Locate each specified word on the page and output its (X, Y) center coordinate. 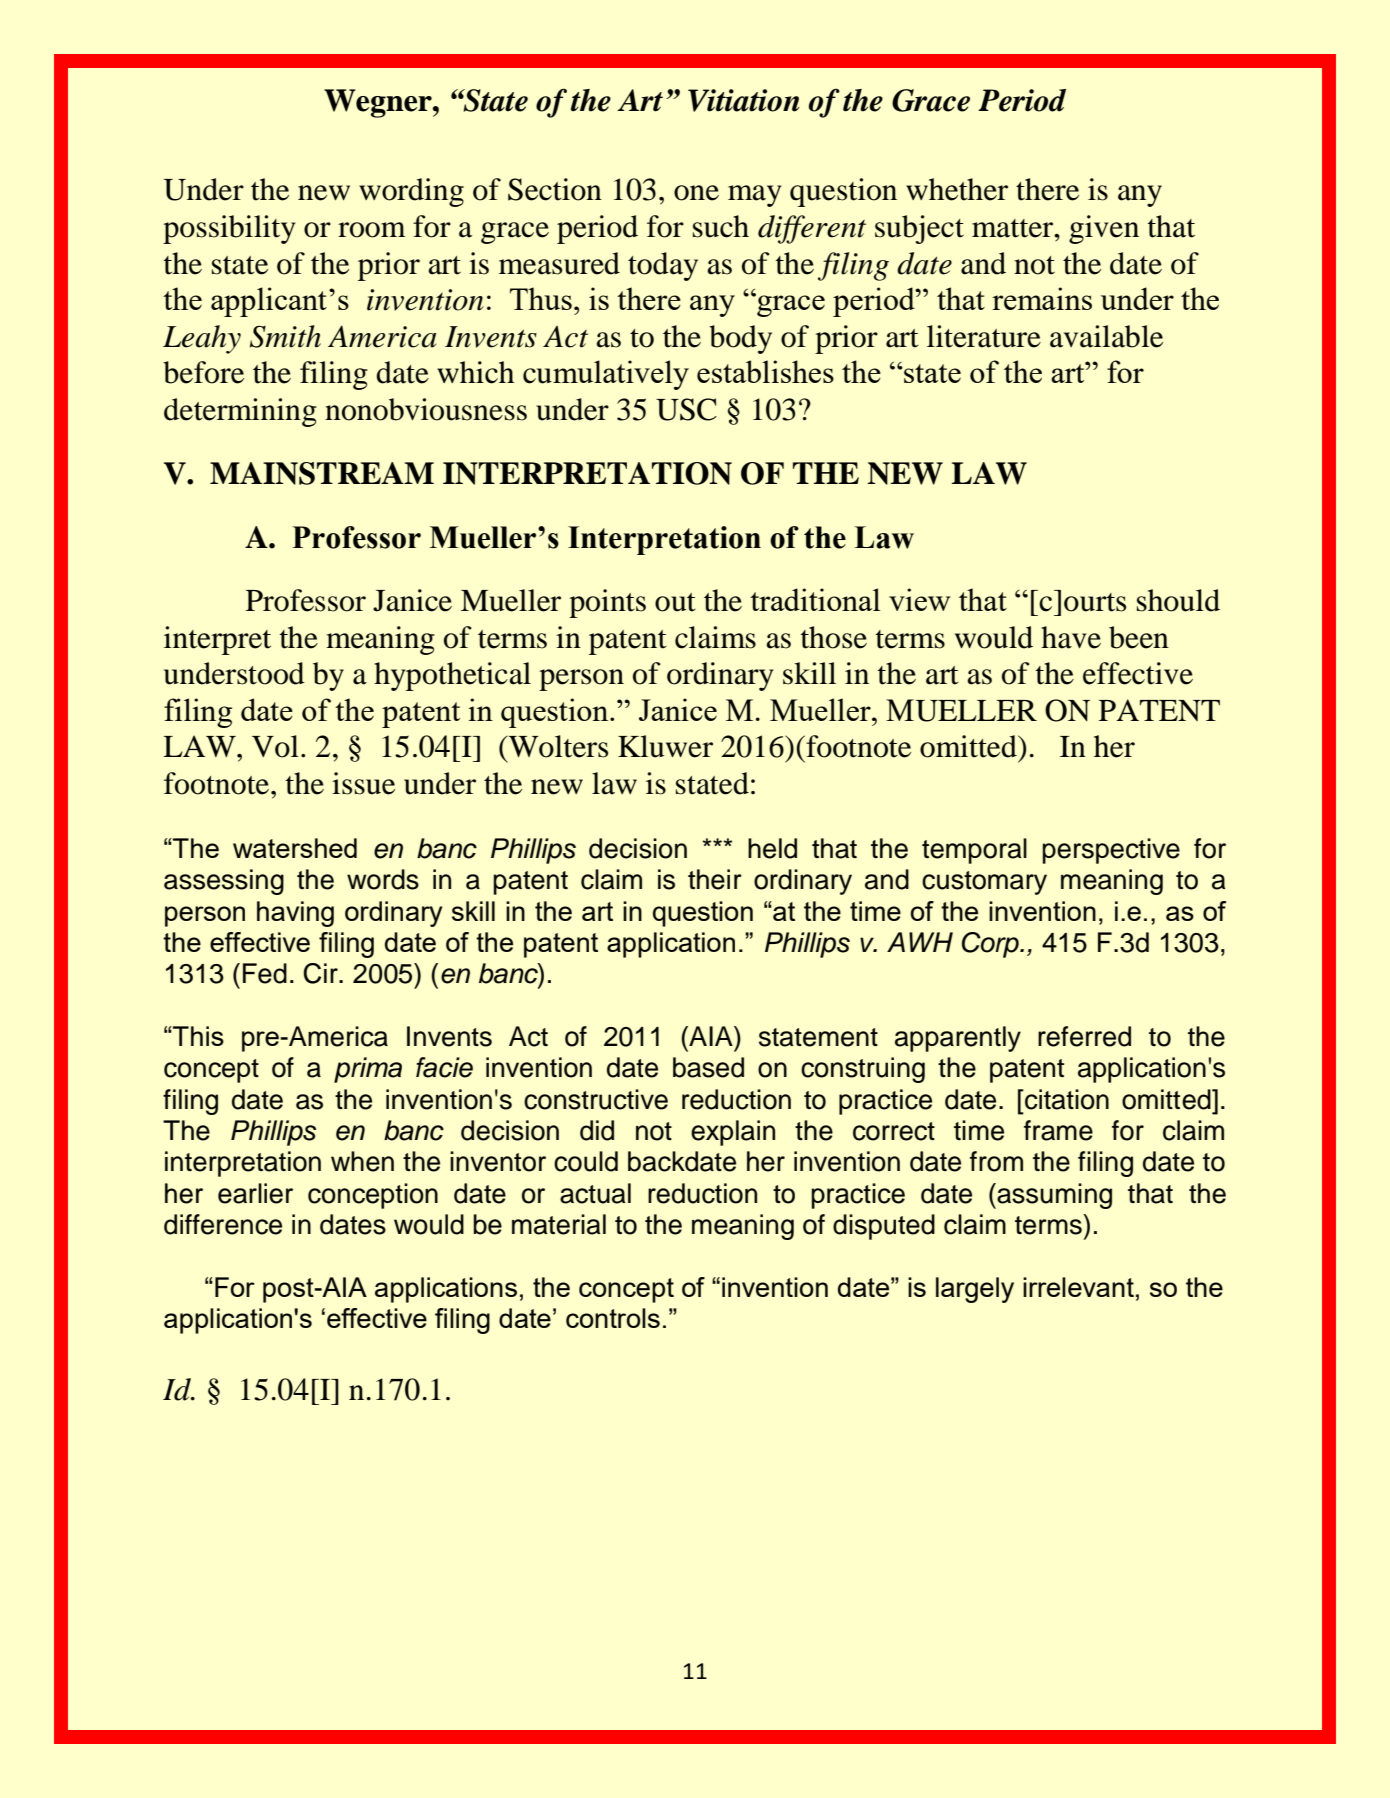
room (372, 230)
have (1071, 637)
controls (613, 1318)
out (675, 602)
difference (223, 1224)
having (295, 914)
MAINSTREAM (322, 473)
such (721, 226)
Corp (991, 945)
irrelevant (1078, 1287)
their (715, 879)
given (1104, 229)
